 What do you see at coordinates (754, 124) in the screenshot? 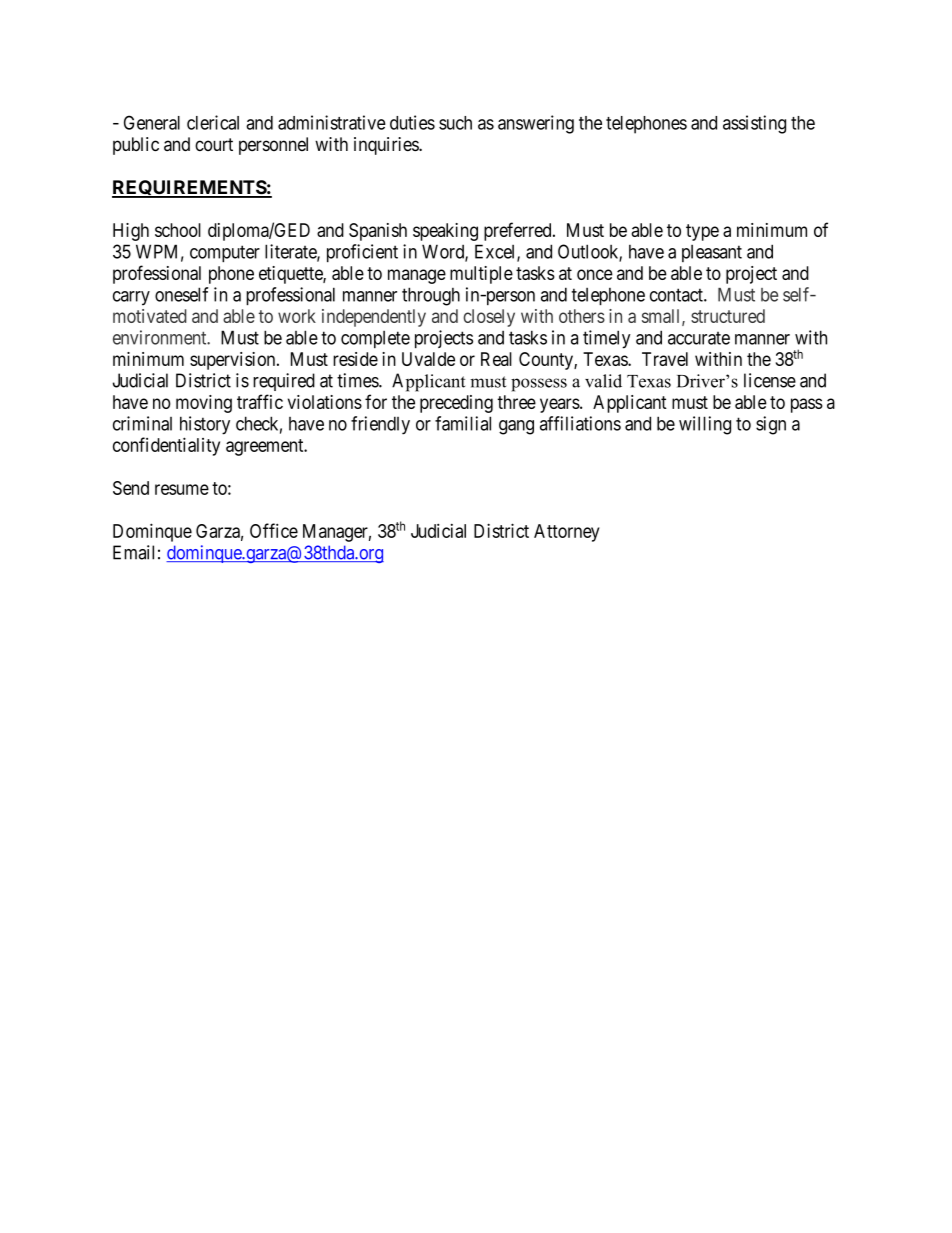
I see `assisting` at bounding box center [754, 124].
